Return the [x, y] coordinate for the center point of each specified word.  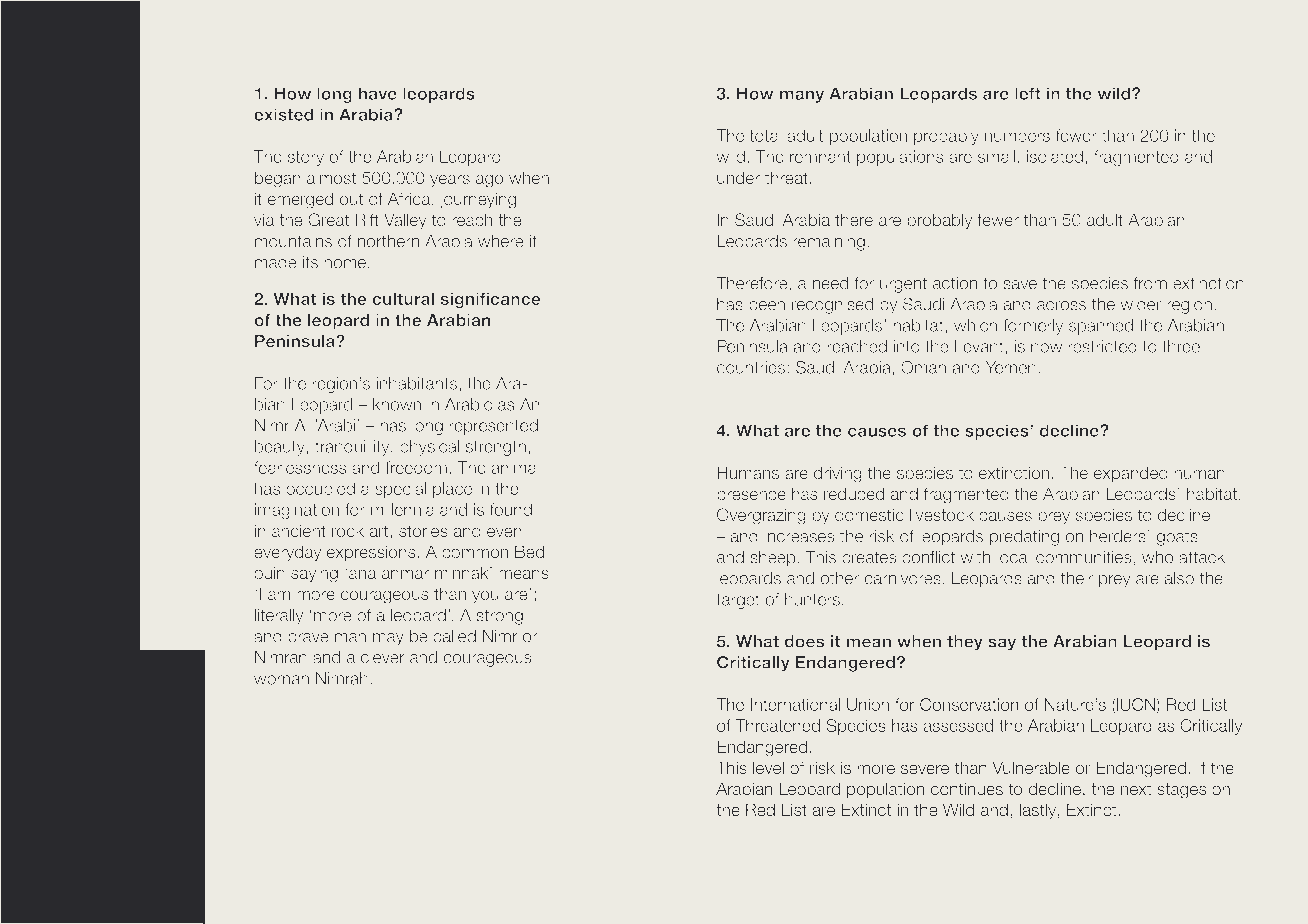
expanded [1131, 474]
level [768, 767]
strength [496, 448]
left [1028, 93]
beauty [280, 448]
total [765, 135]
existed [283, 114]
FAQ [106, 750]
